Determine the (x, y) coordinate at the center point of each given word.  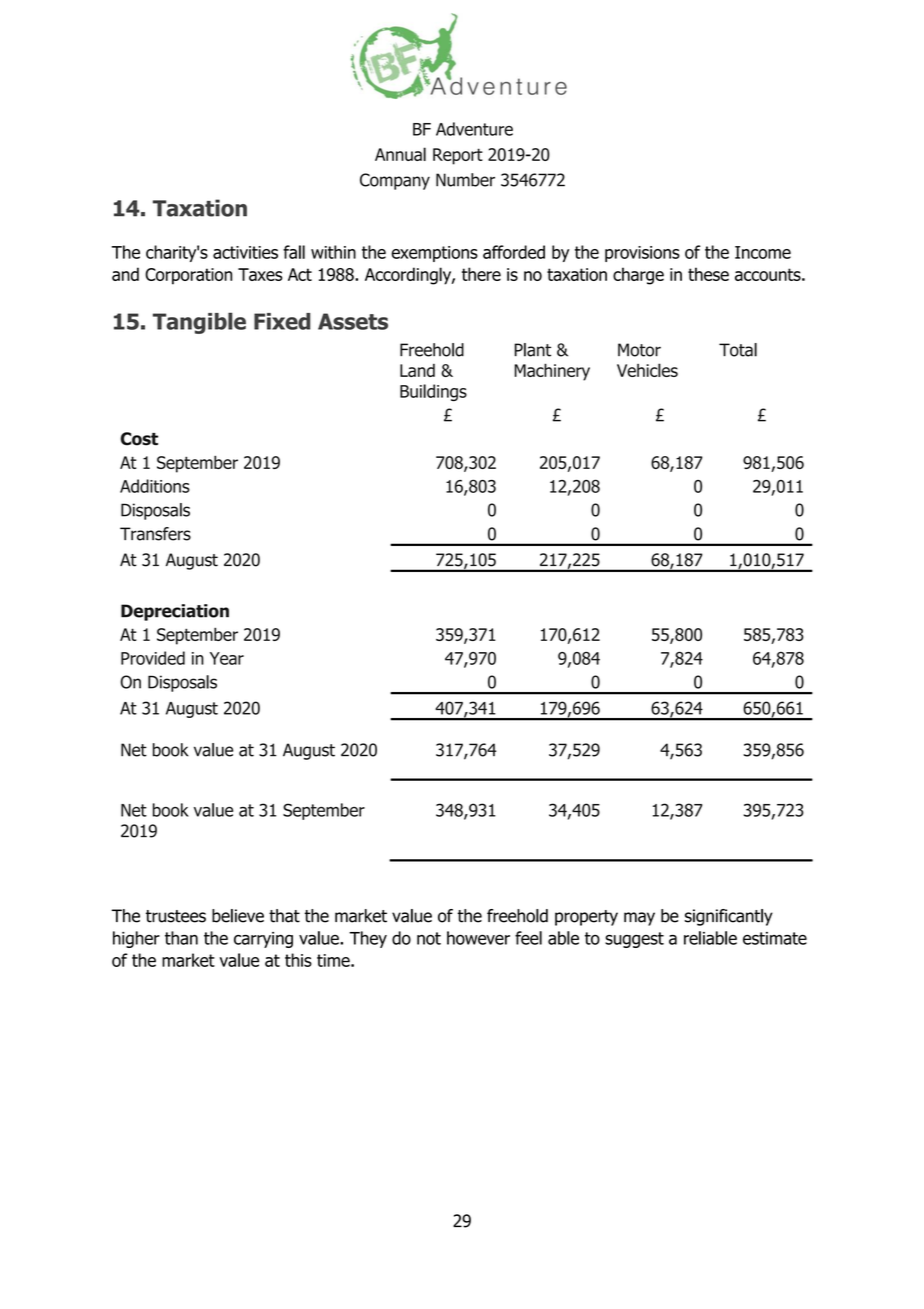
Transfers (155, 534)
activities (245, 252)
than (181, 938)
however (478, 938)
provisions (642, 254)
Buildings (433, 392)
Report (458, 156)
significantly (728, 917)
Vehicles (647, 370)
